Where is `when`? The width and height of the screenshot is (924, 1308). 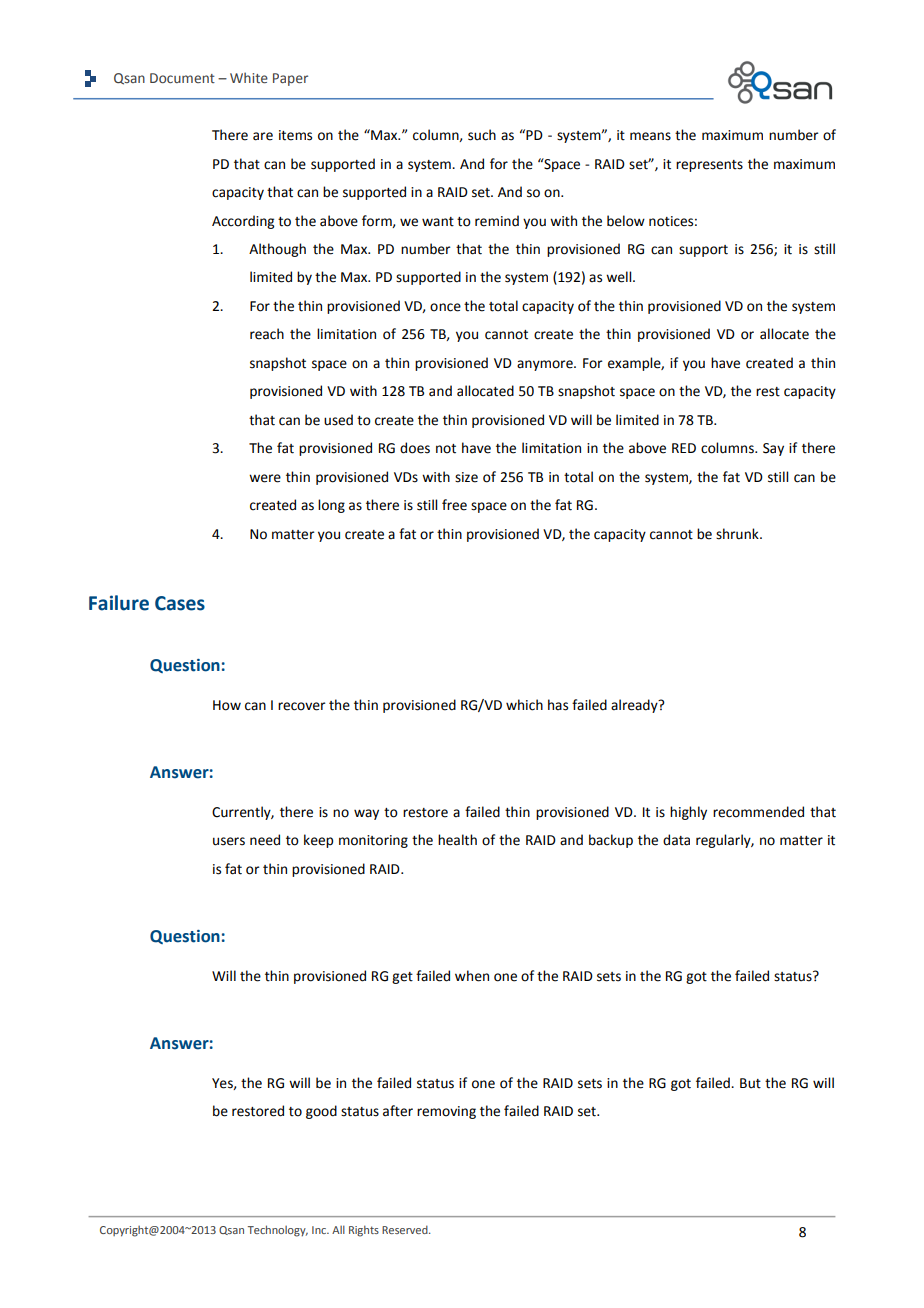
when is located at coordinates (472, 976).
